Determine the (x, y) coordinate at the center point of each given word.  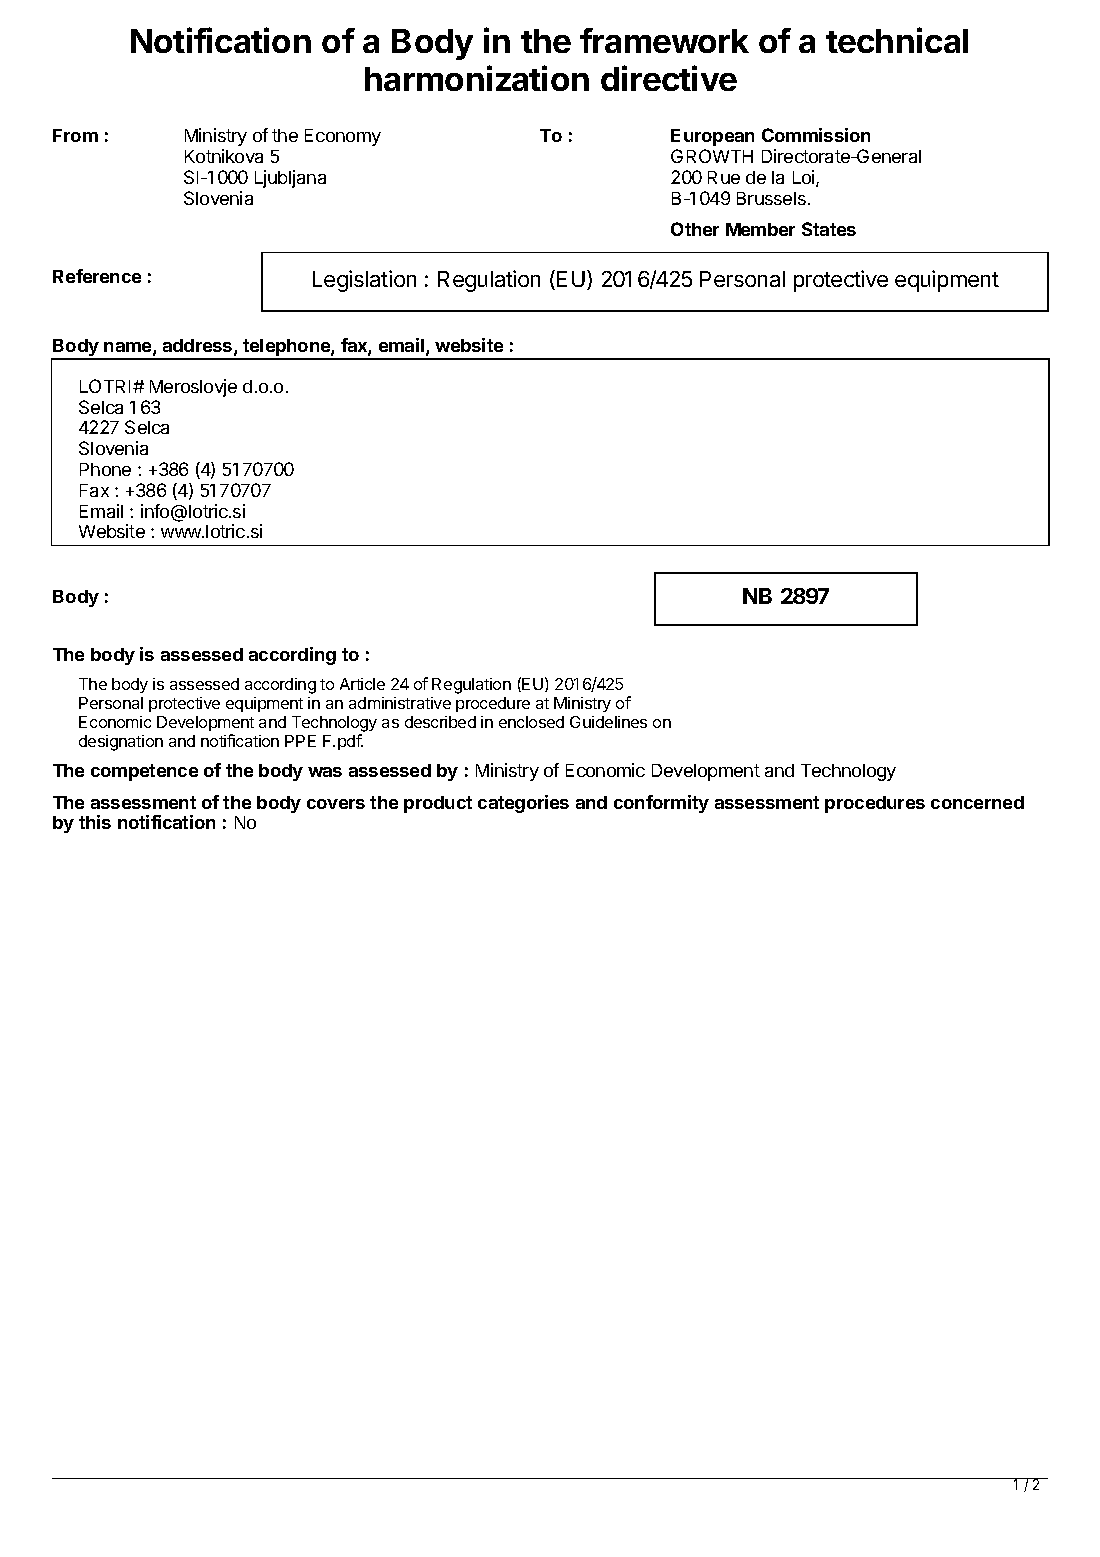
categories (523, 804)
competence (144, 772)
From (75, 135)
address (199, 347)
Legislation (364, 281)
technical (897, 40)
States (829, 229)
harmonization (477, 78)
